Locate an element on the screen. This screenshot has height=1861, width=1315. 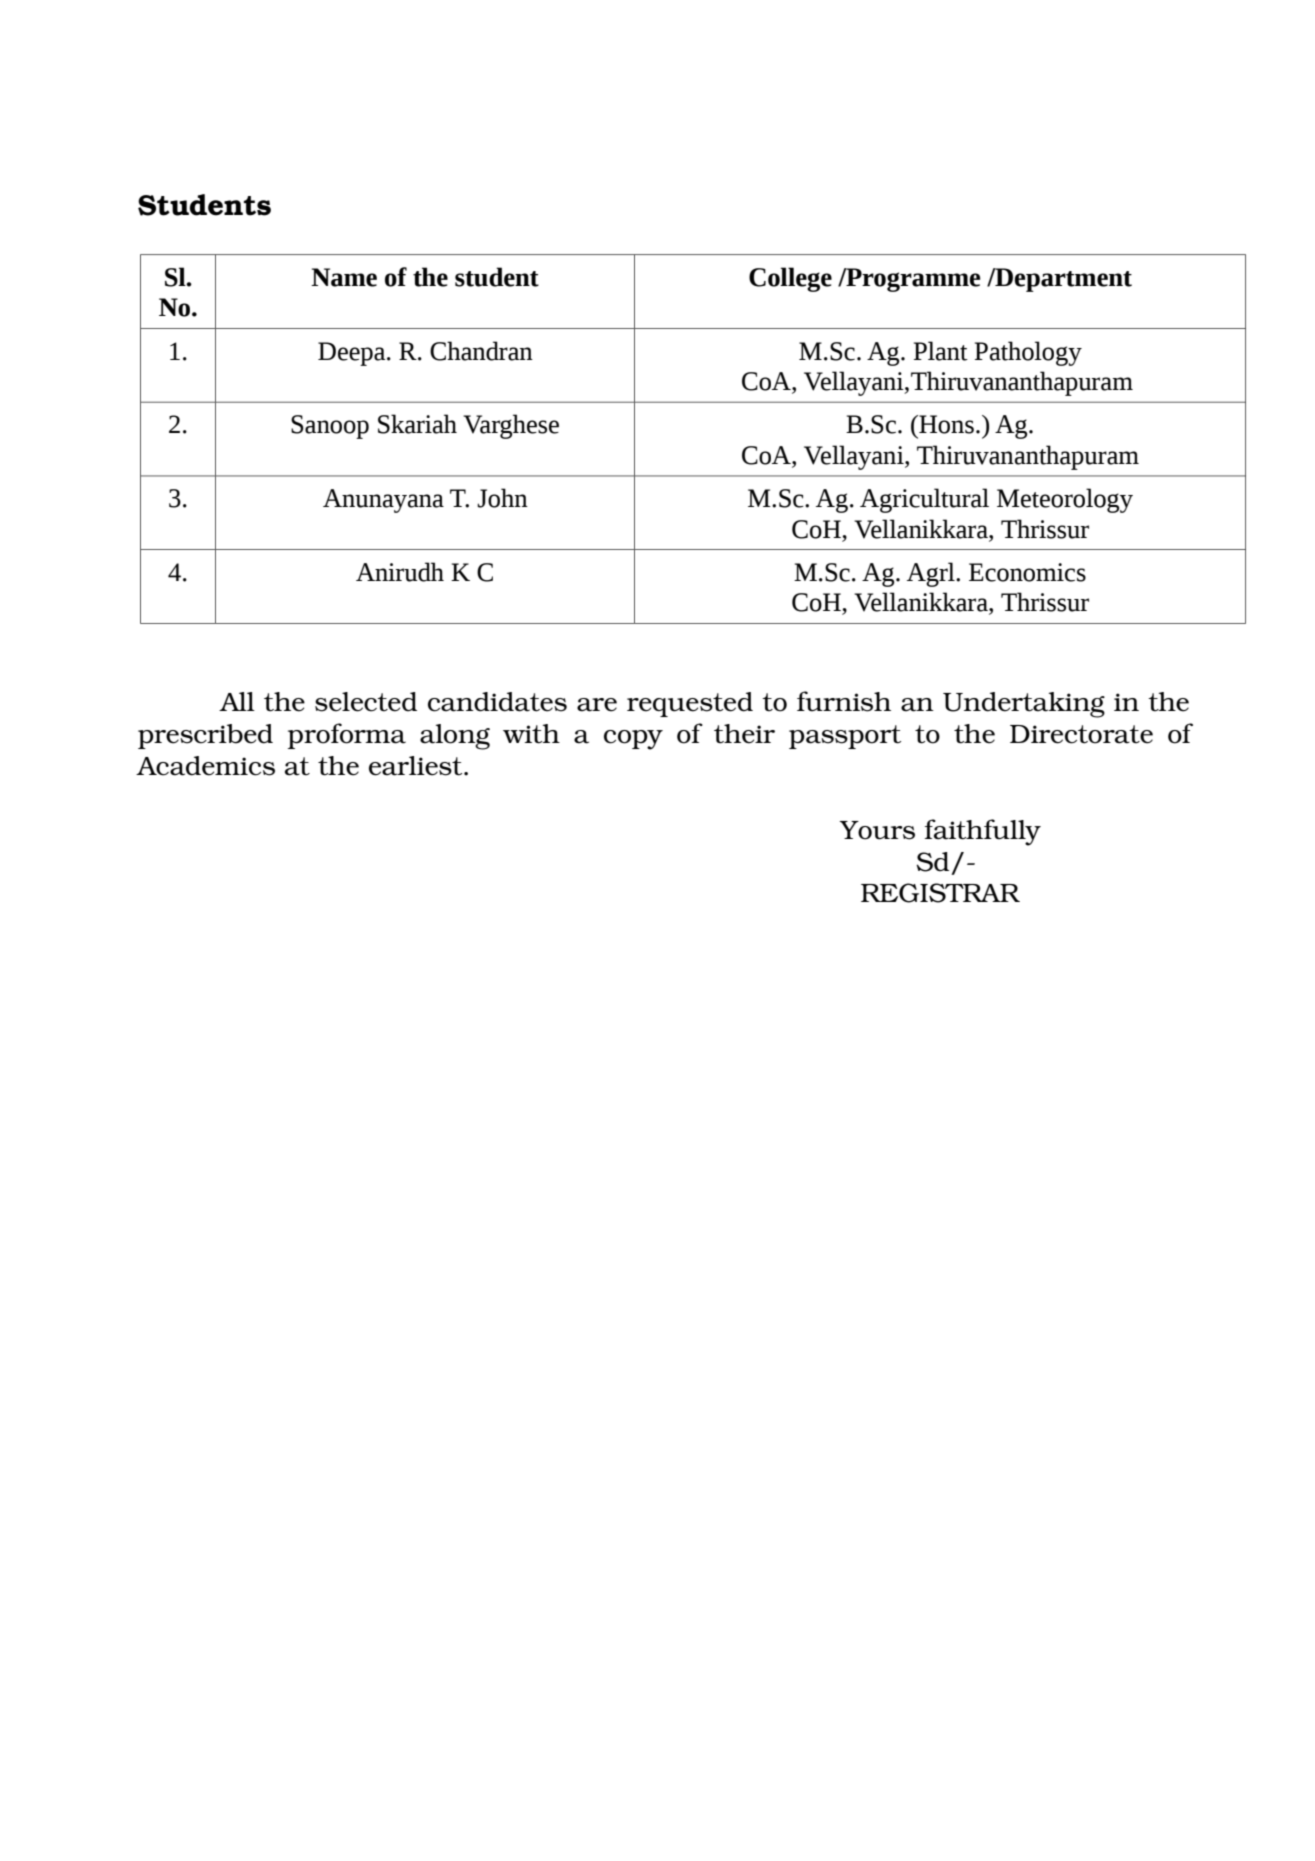
requested is located at coordinates (690, 704).
